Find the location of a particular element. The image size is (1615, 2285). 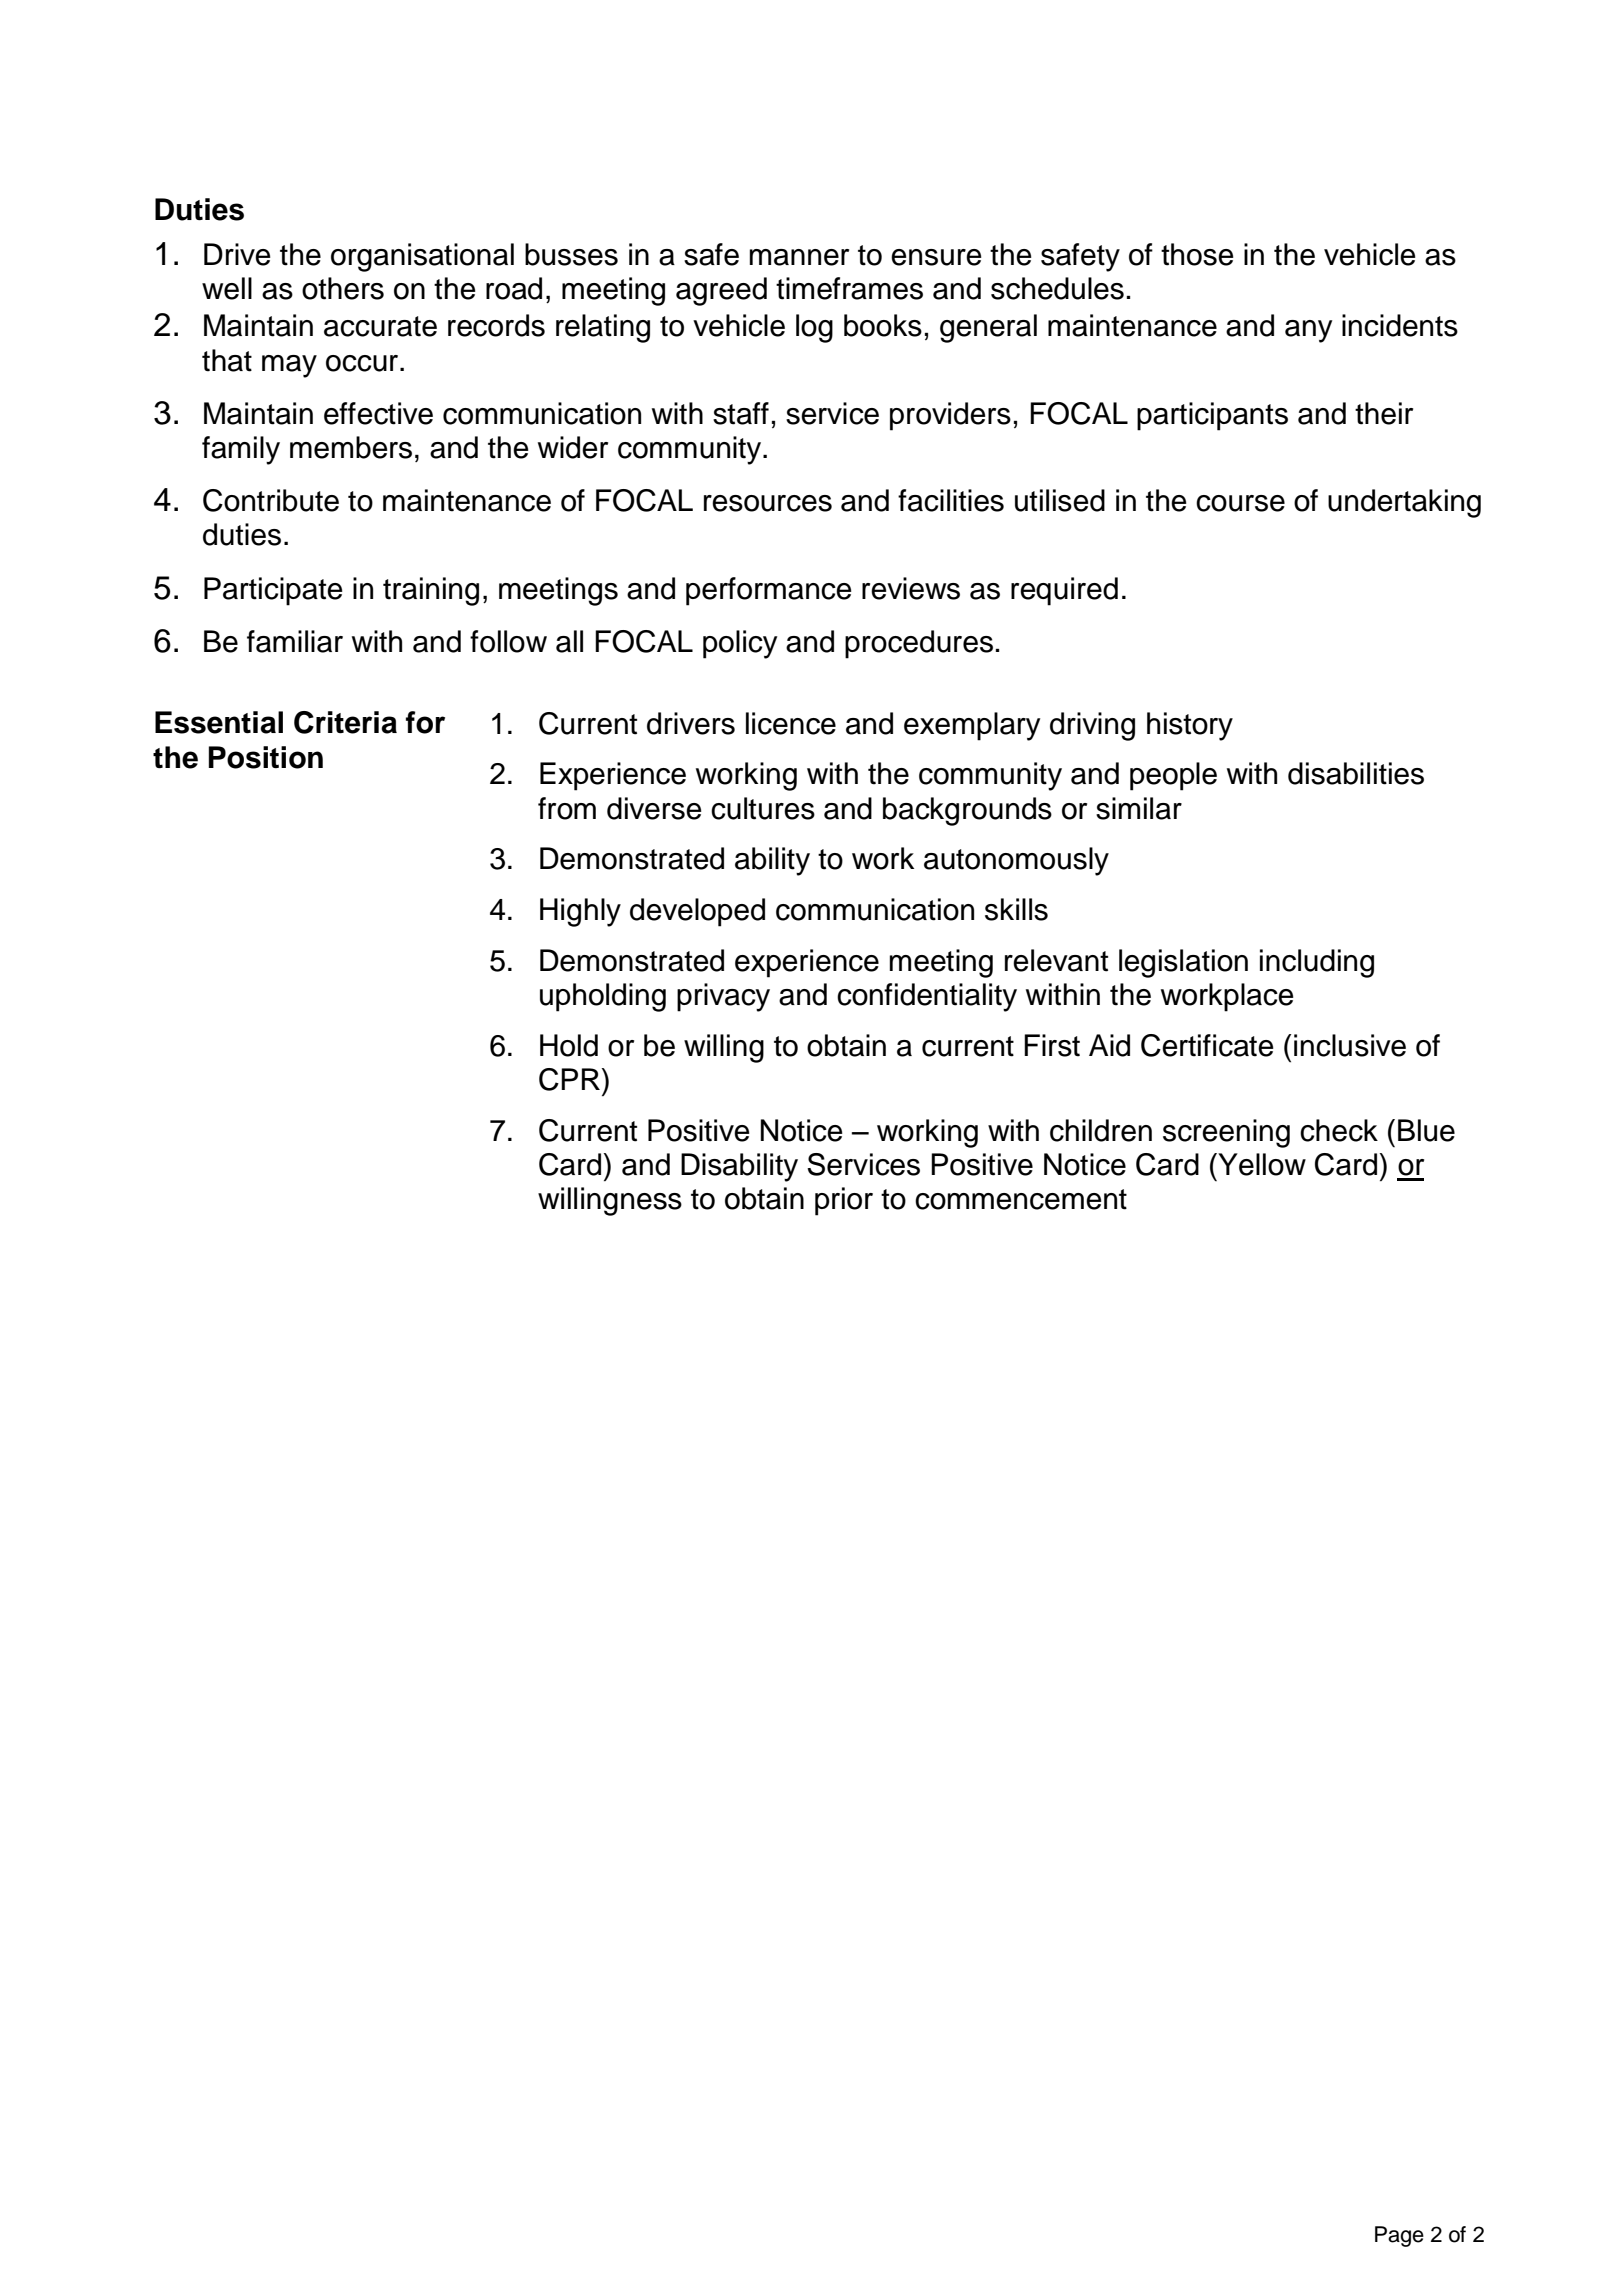

cultures is located at coordinates (763, 808).
